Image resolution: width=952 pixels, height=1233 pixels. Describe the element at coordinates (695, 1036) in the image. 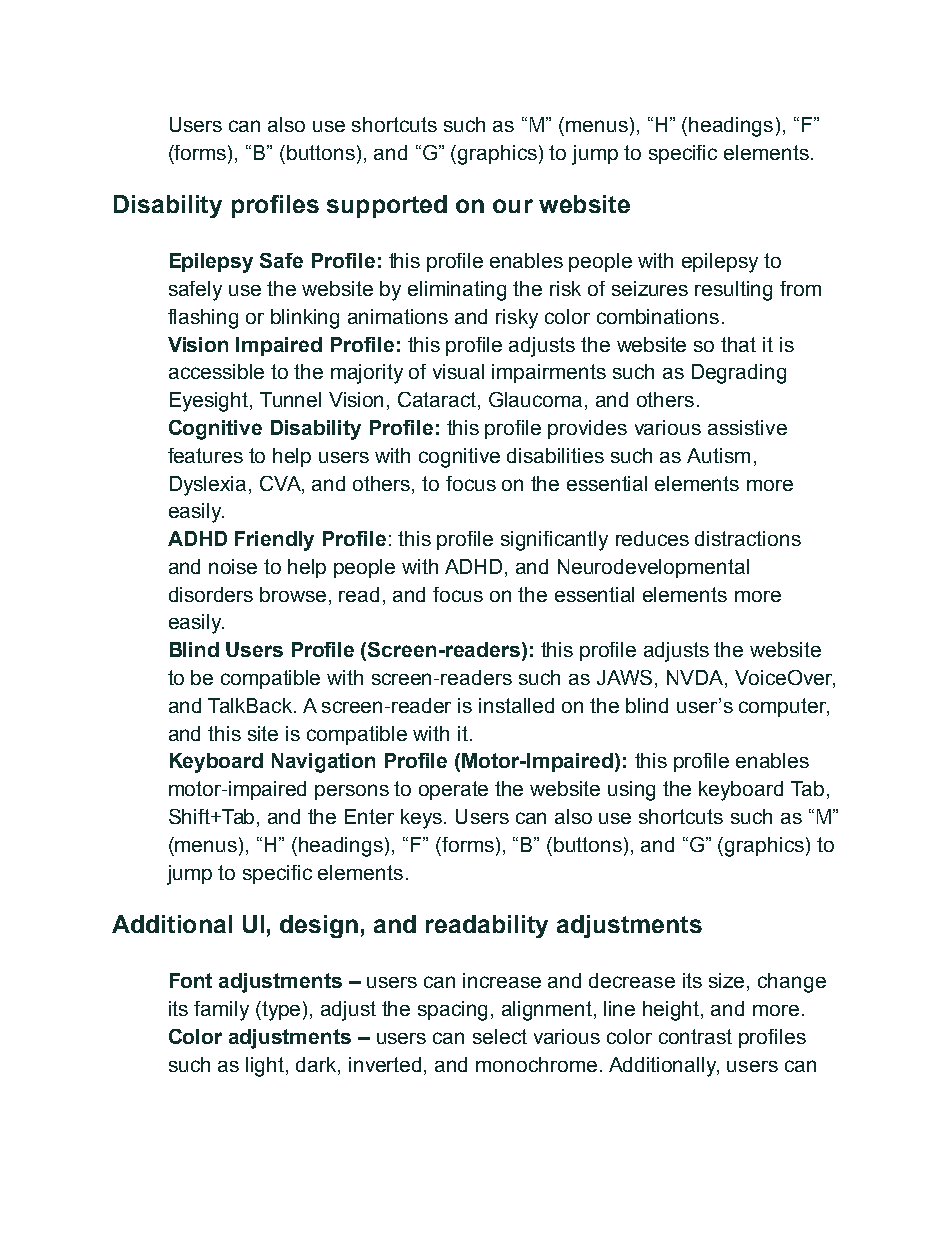

I see `contrast` at that location.
